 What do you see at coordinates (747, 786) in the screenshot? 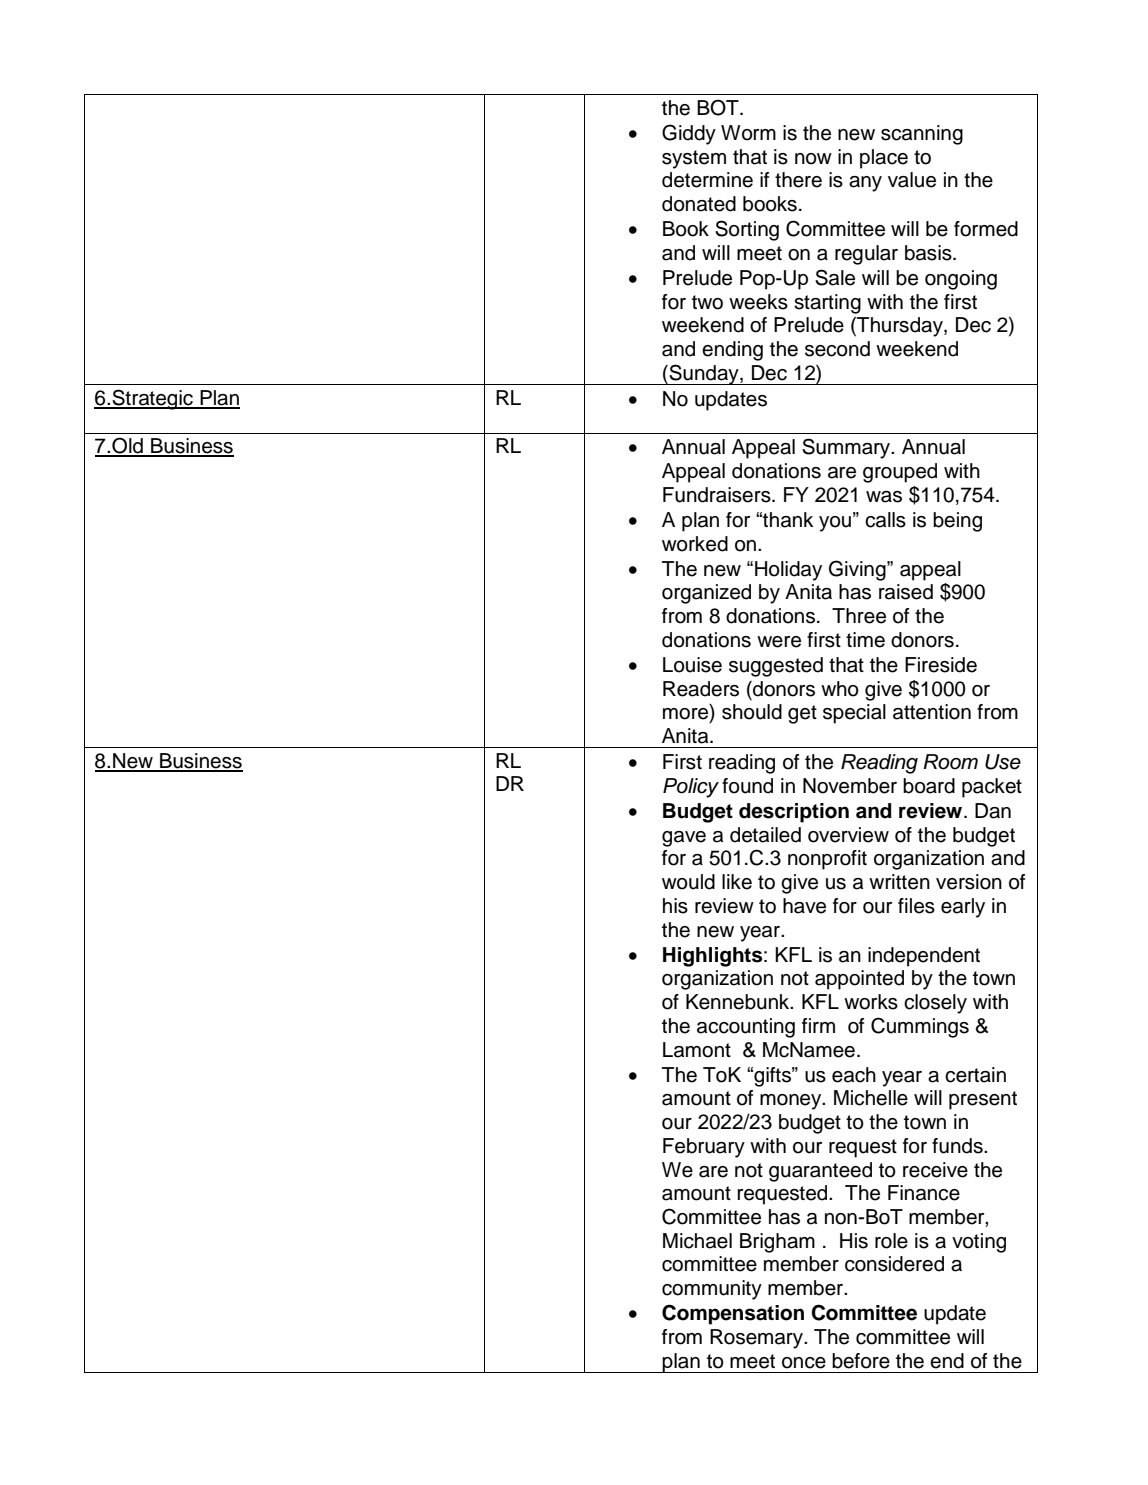
I see `found` at bounding box center [747, 786].
